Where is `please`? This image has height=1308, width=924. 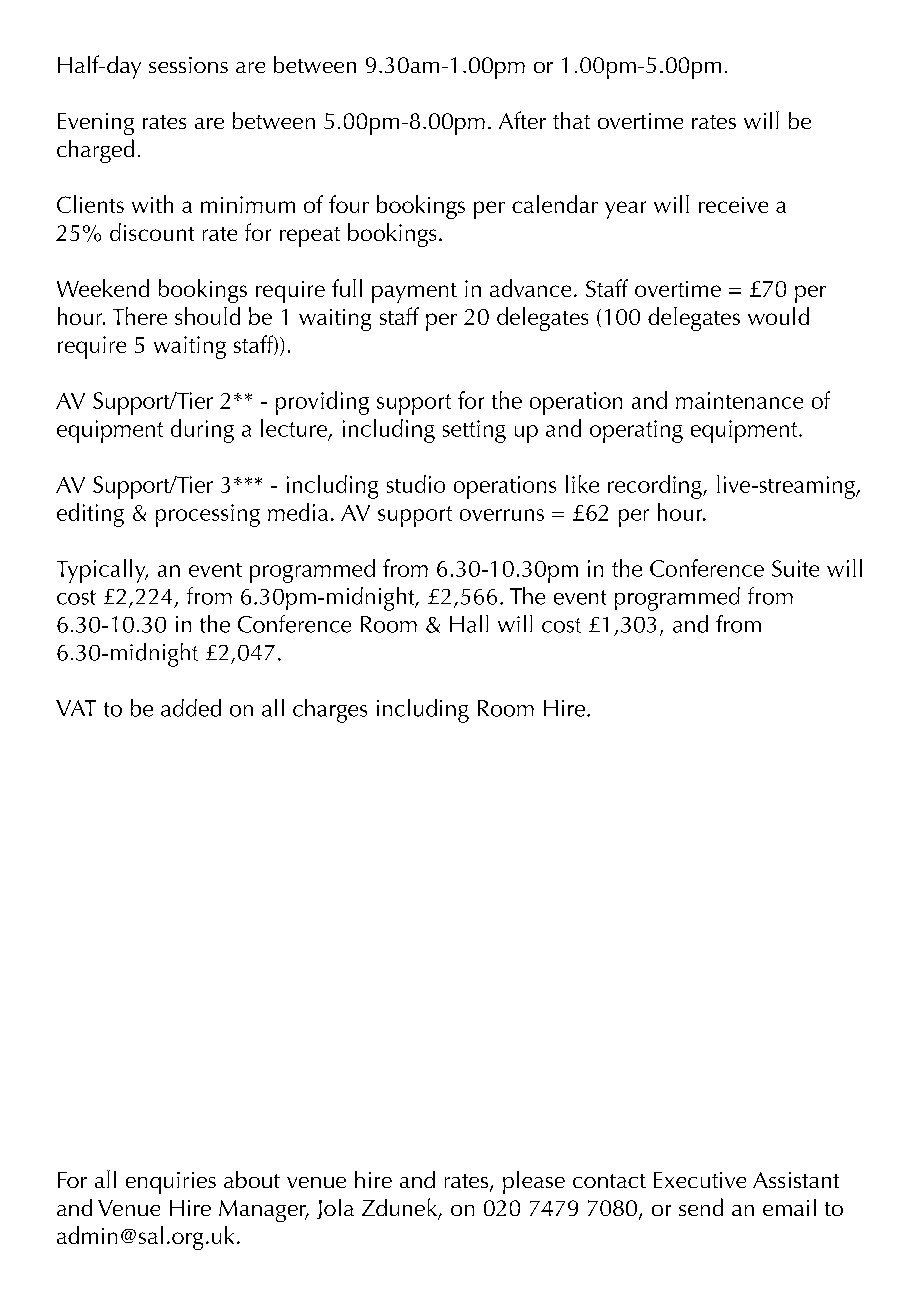
please is located at coordinates (534, 1182).
